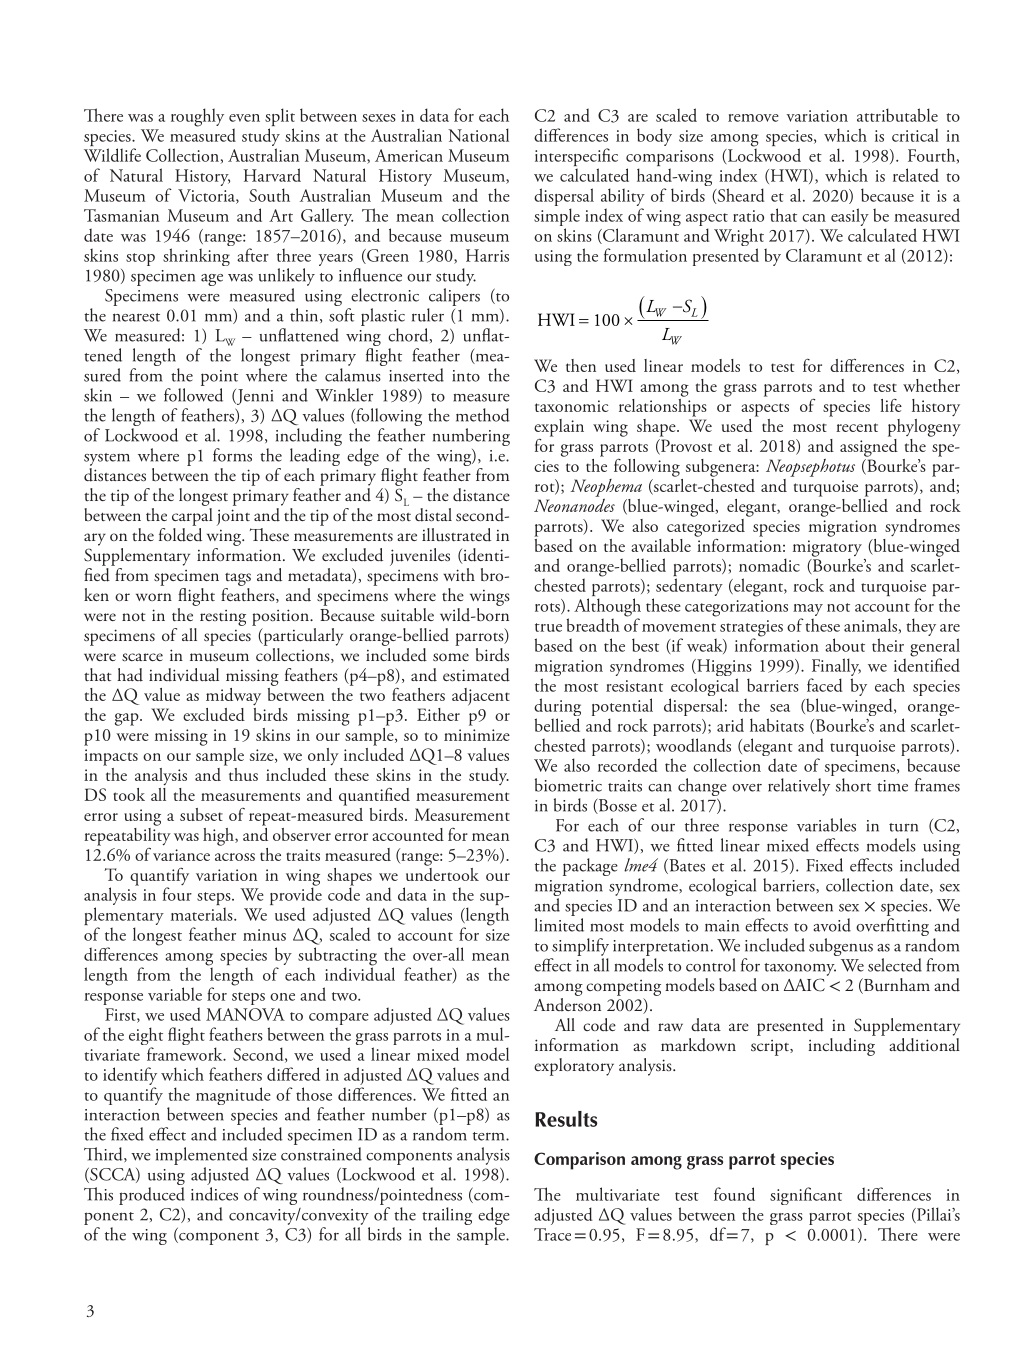 The width and height of the document is (1034, 1359). Describe the element at coordinates (476, 675) in the document. I see `estimated` at that location.
